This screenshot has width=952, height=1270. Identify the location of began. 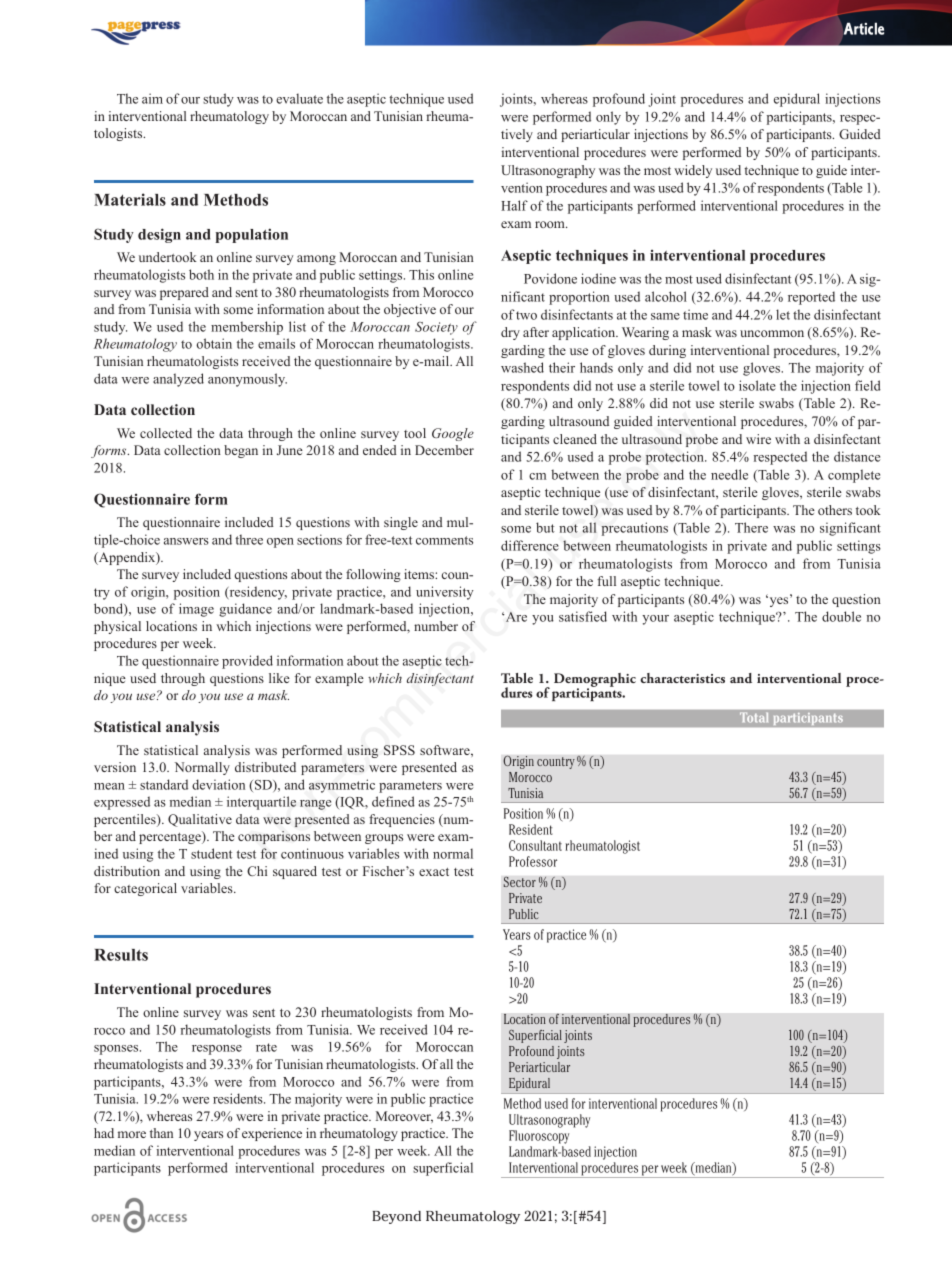
(241, 451).
